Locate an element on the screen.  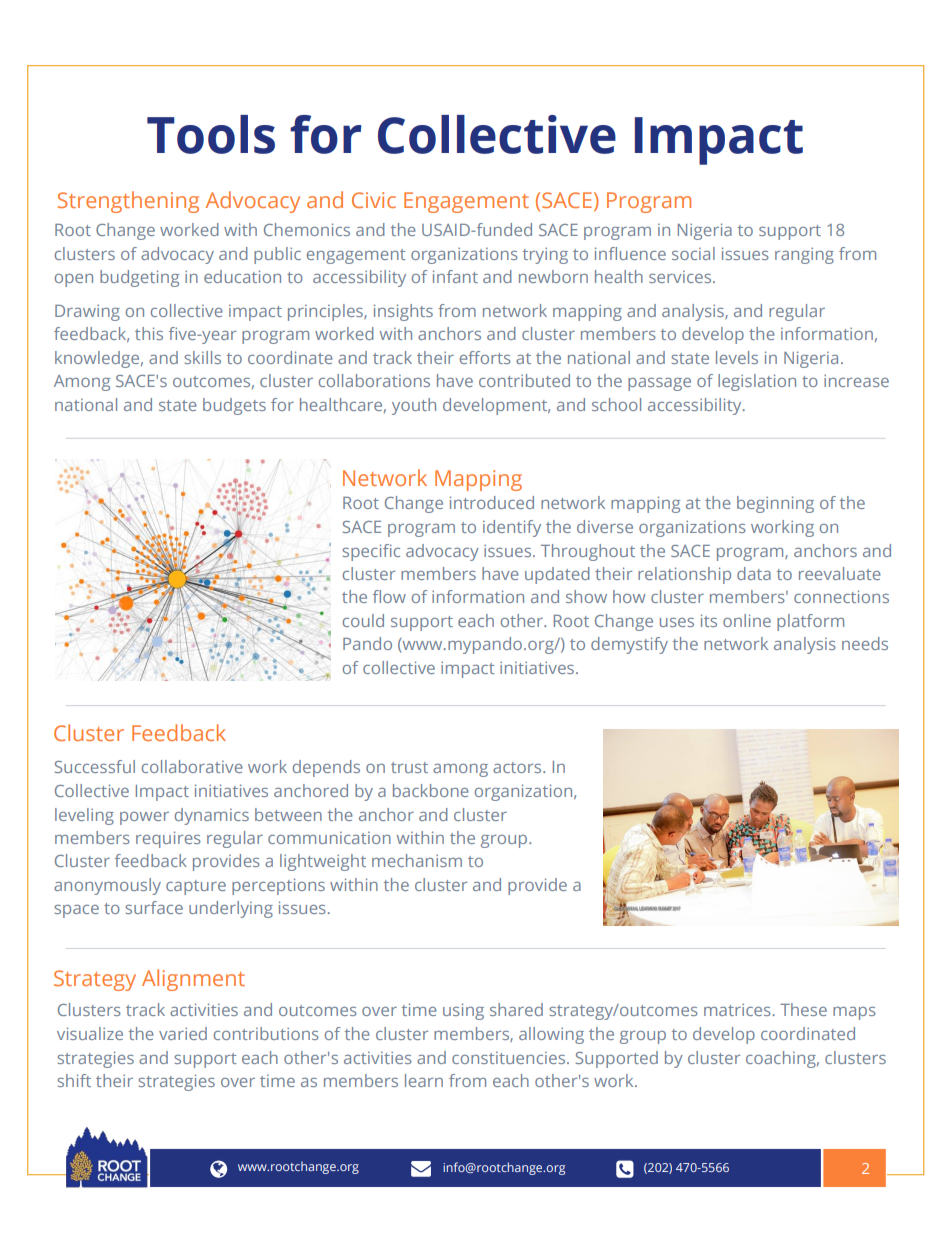
Tools is located at coordinates (211, 134).
